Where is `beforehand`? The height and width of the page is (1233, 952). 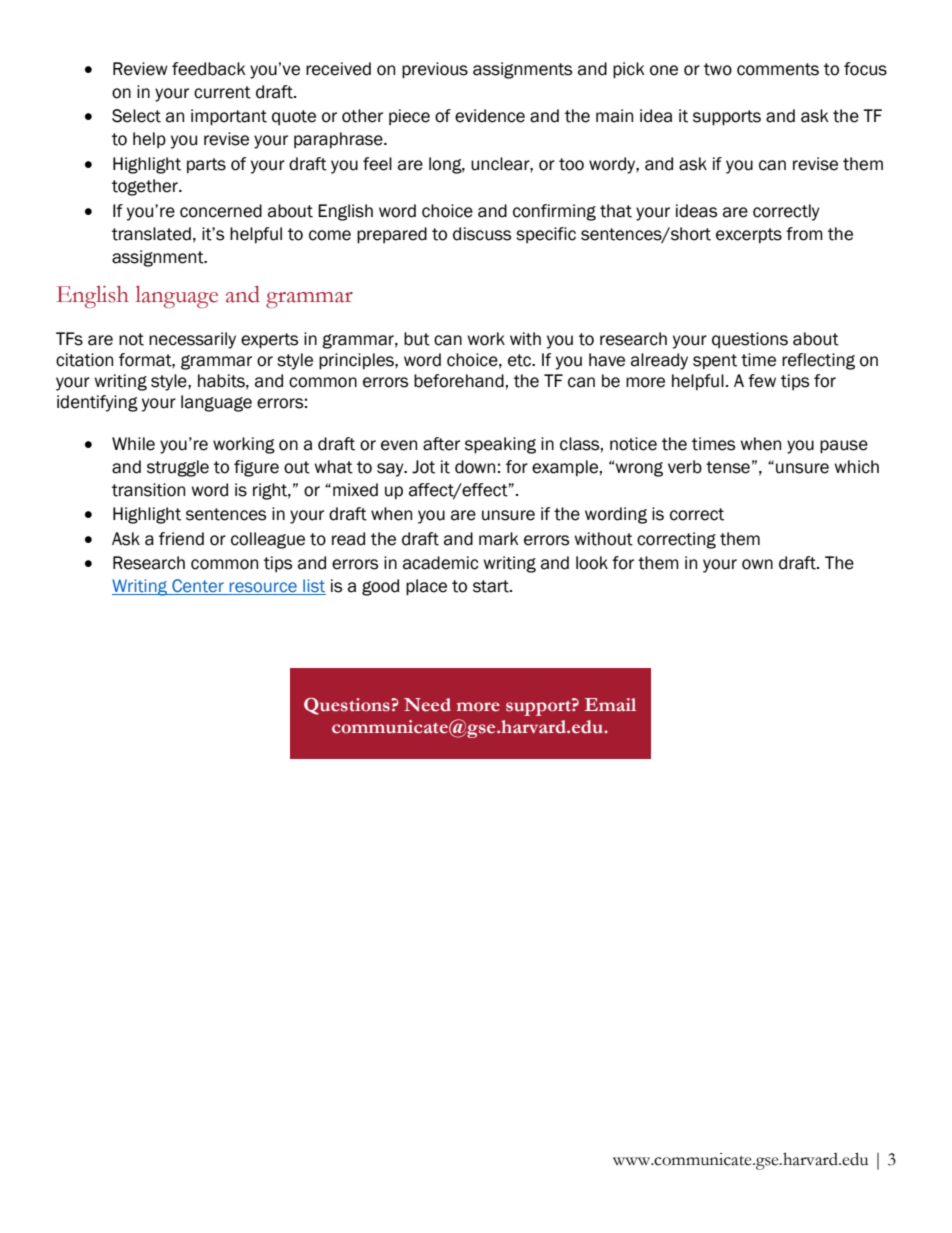
beforehand is located at coordinates (459, 381).
